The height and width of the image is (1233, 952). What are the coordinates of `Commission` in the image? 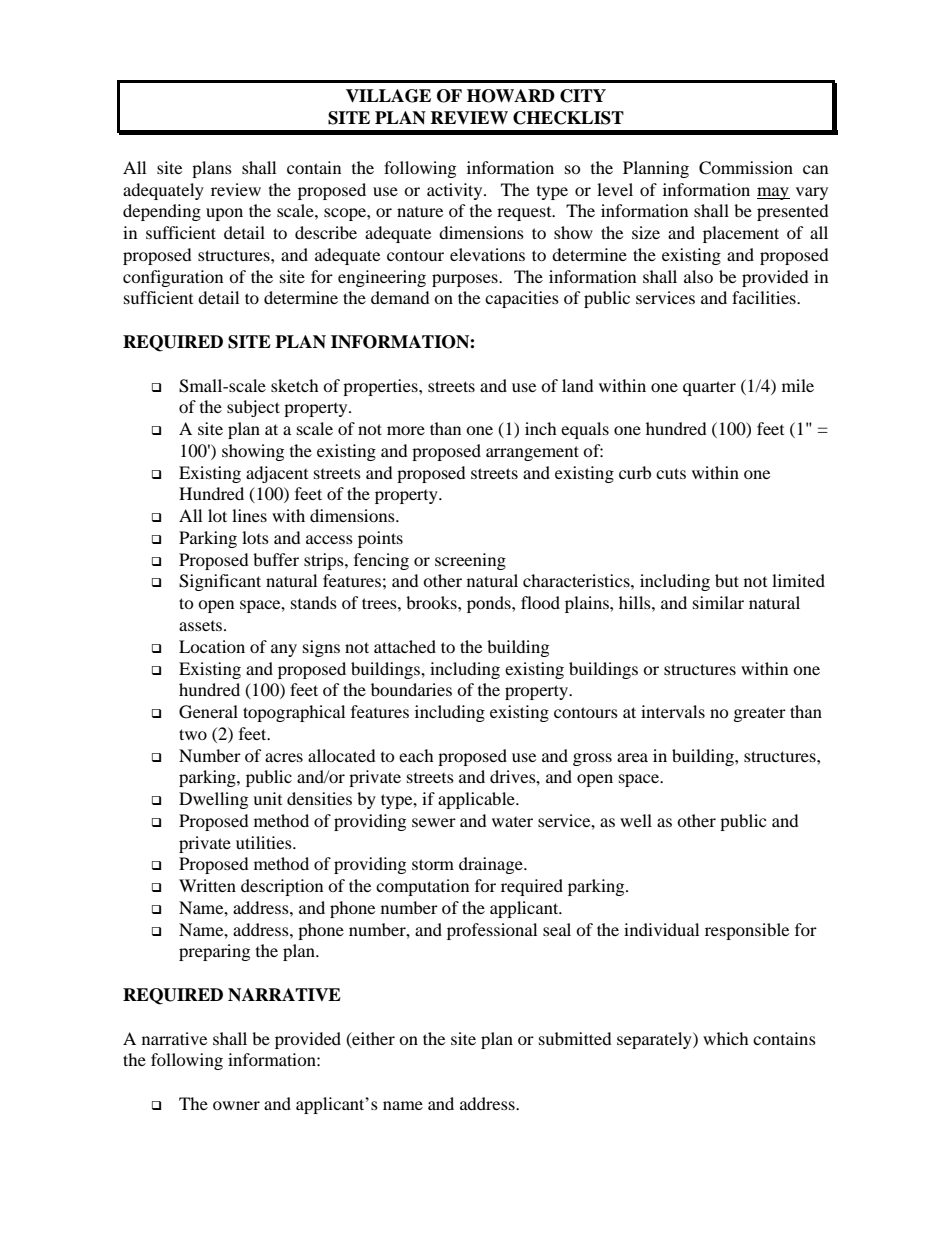 It's located at (746, 168).
